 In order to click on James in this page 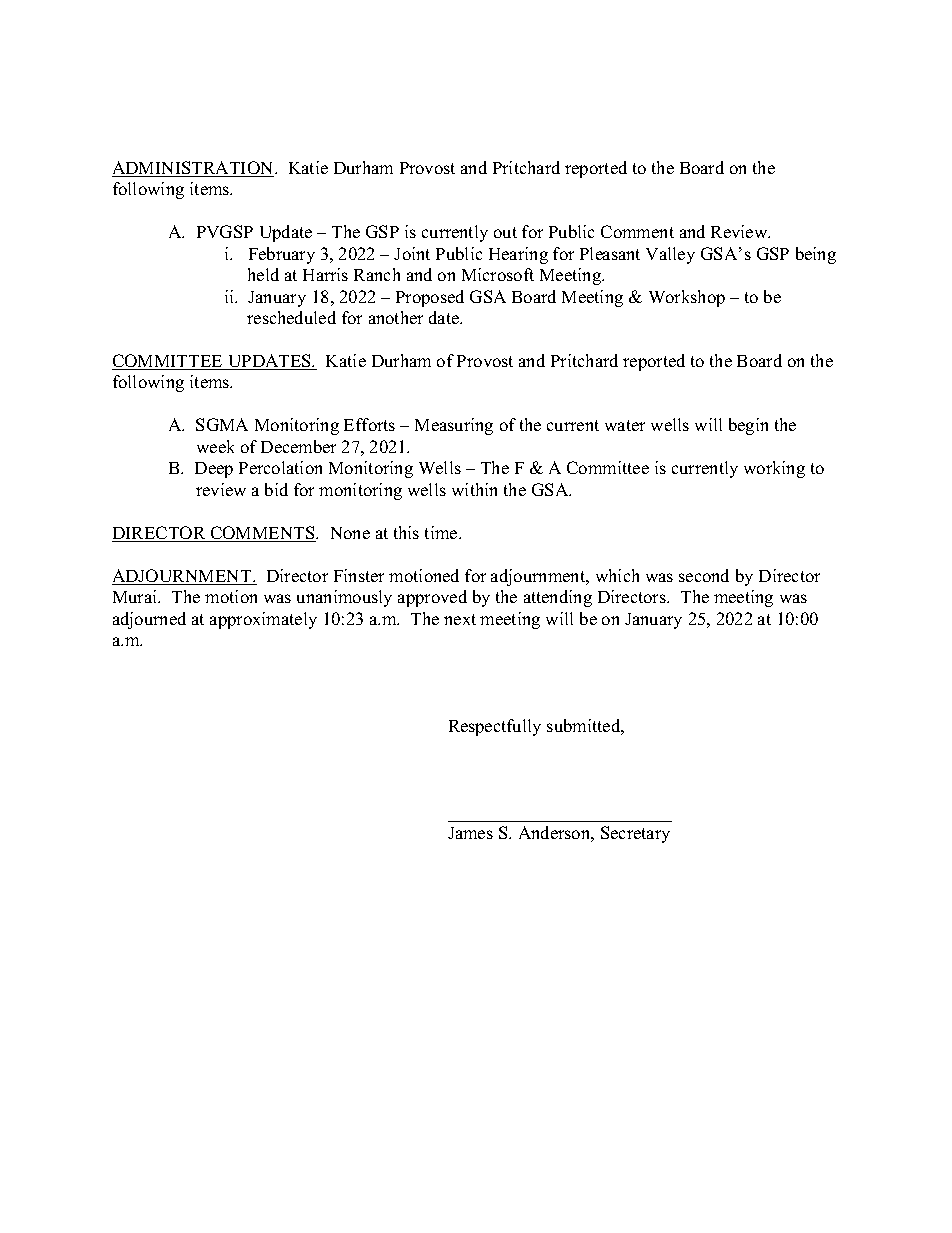, I will do `click(470, 833)`.
